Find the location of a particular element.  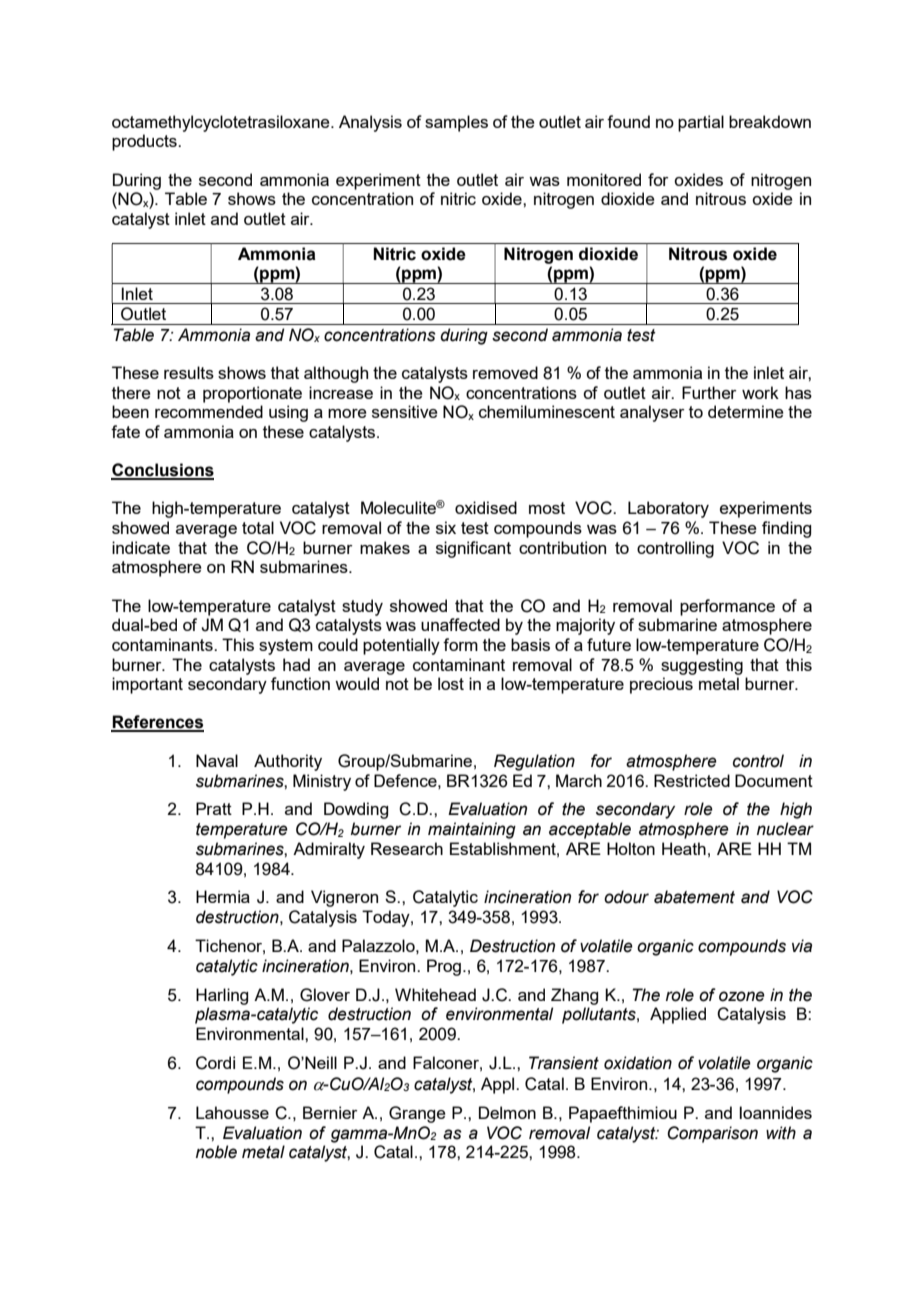

products is located at coordinates (145, 142).
